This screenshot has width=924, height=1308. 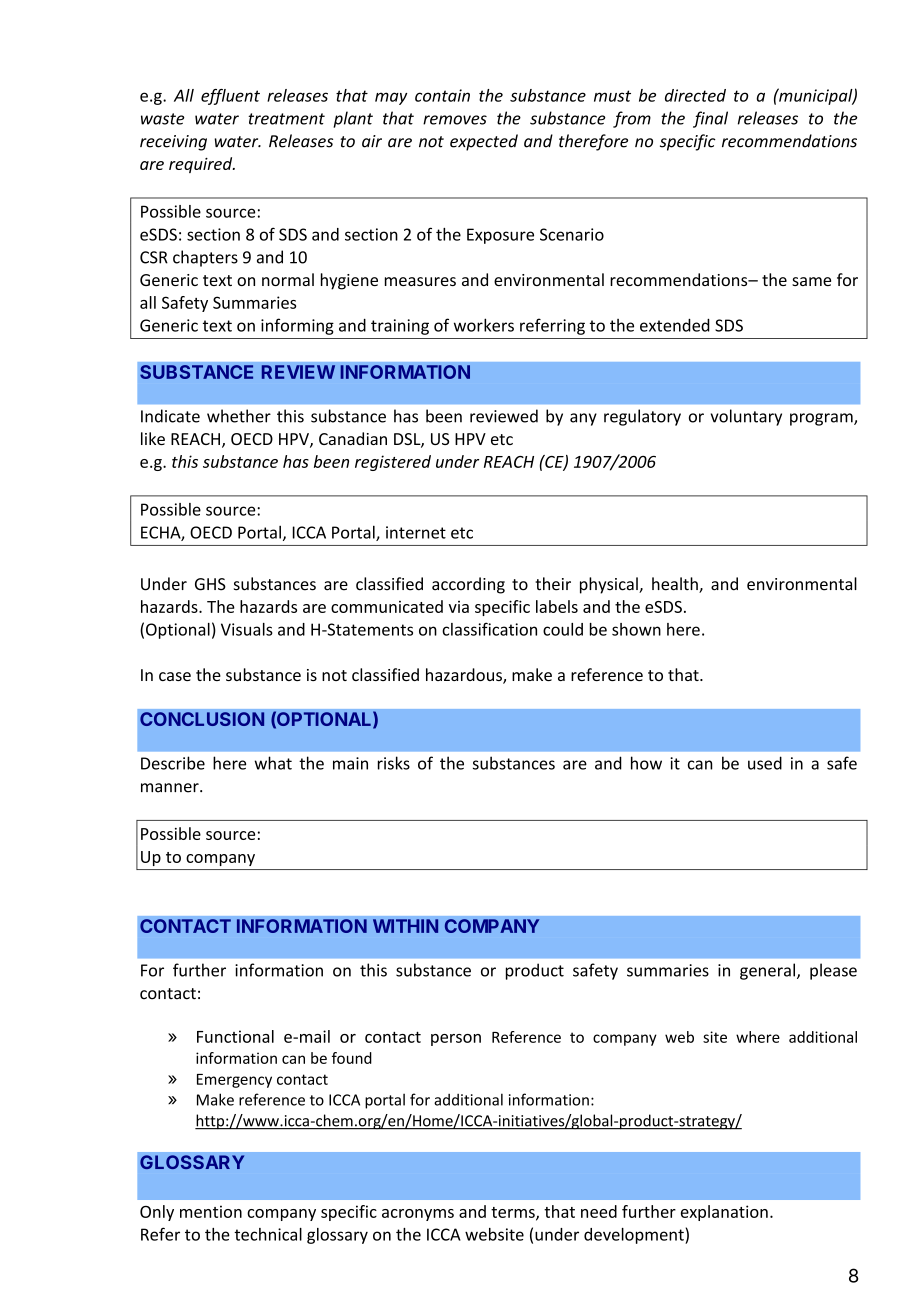 I want to click on voluntary, so click(x=746, y=417).
